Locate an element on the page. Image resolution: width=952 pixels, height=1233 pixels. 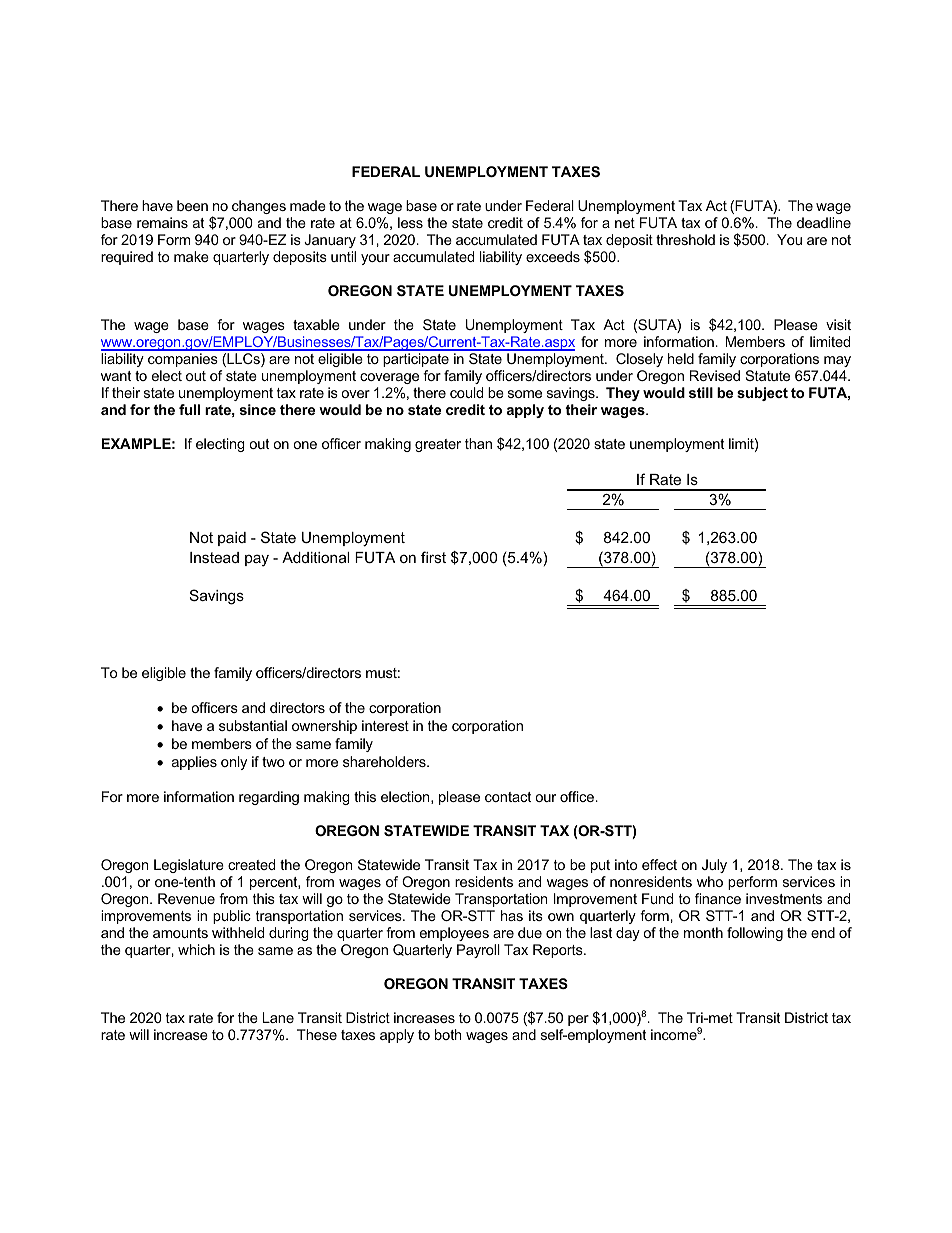
less is located at coordinates (410, 222).
